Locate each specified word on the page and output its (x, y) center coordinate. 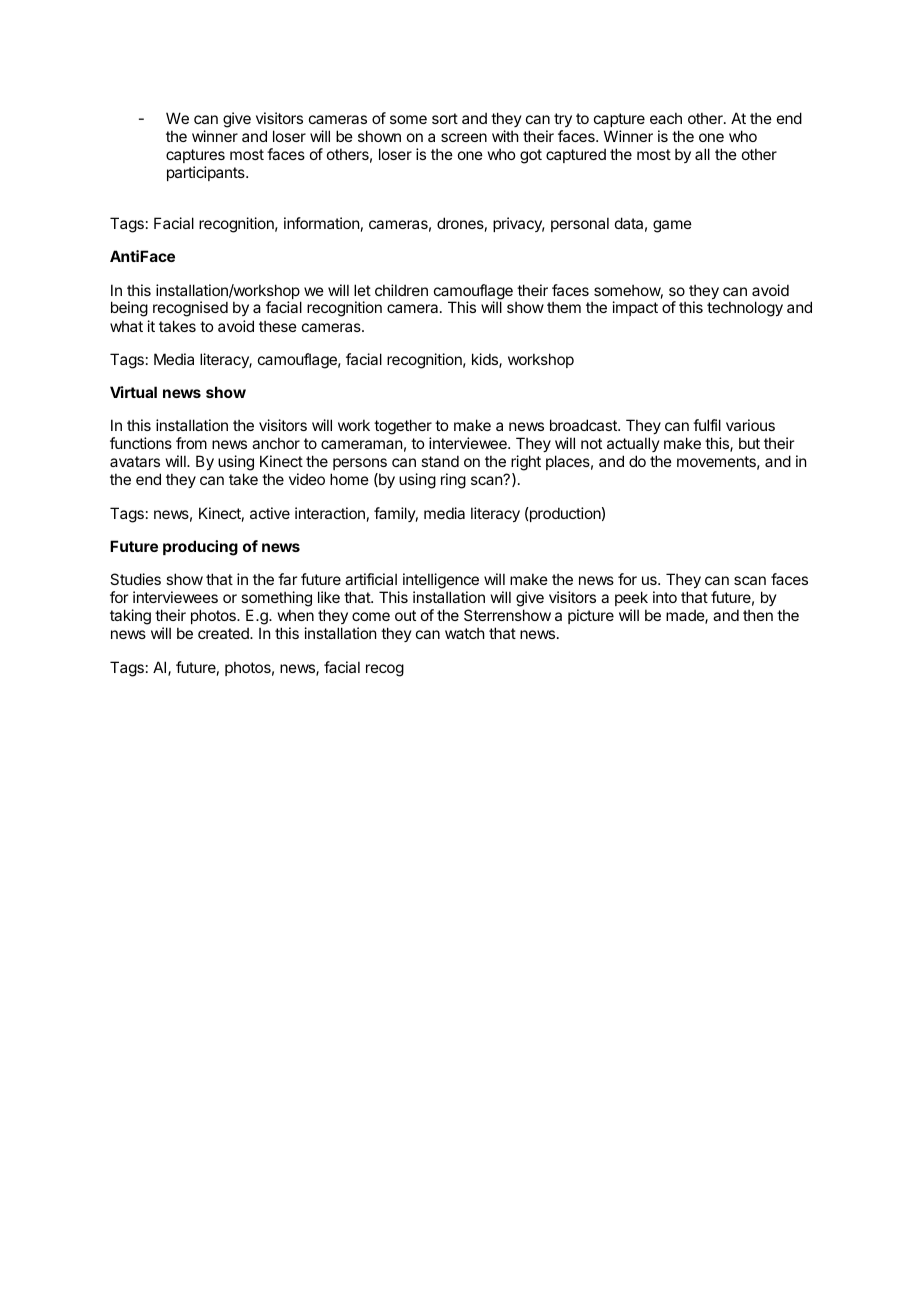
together (403, 428)
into (665, 597)
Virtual (133, 392)
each (666, 118)
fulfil (707, 425)
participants (207, 173)
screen (464, 137)
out (405, 615)
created (224, 633)
